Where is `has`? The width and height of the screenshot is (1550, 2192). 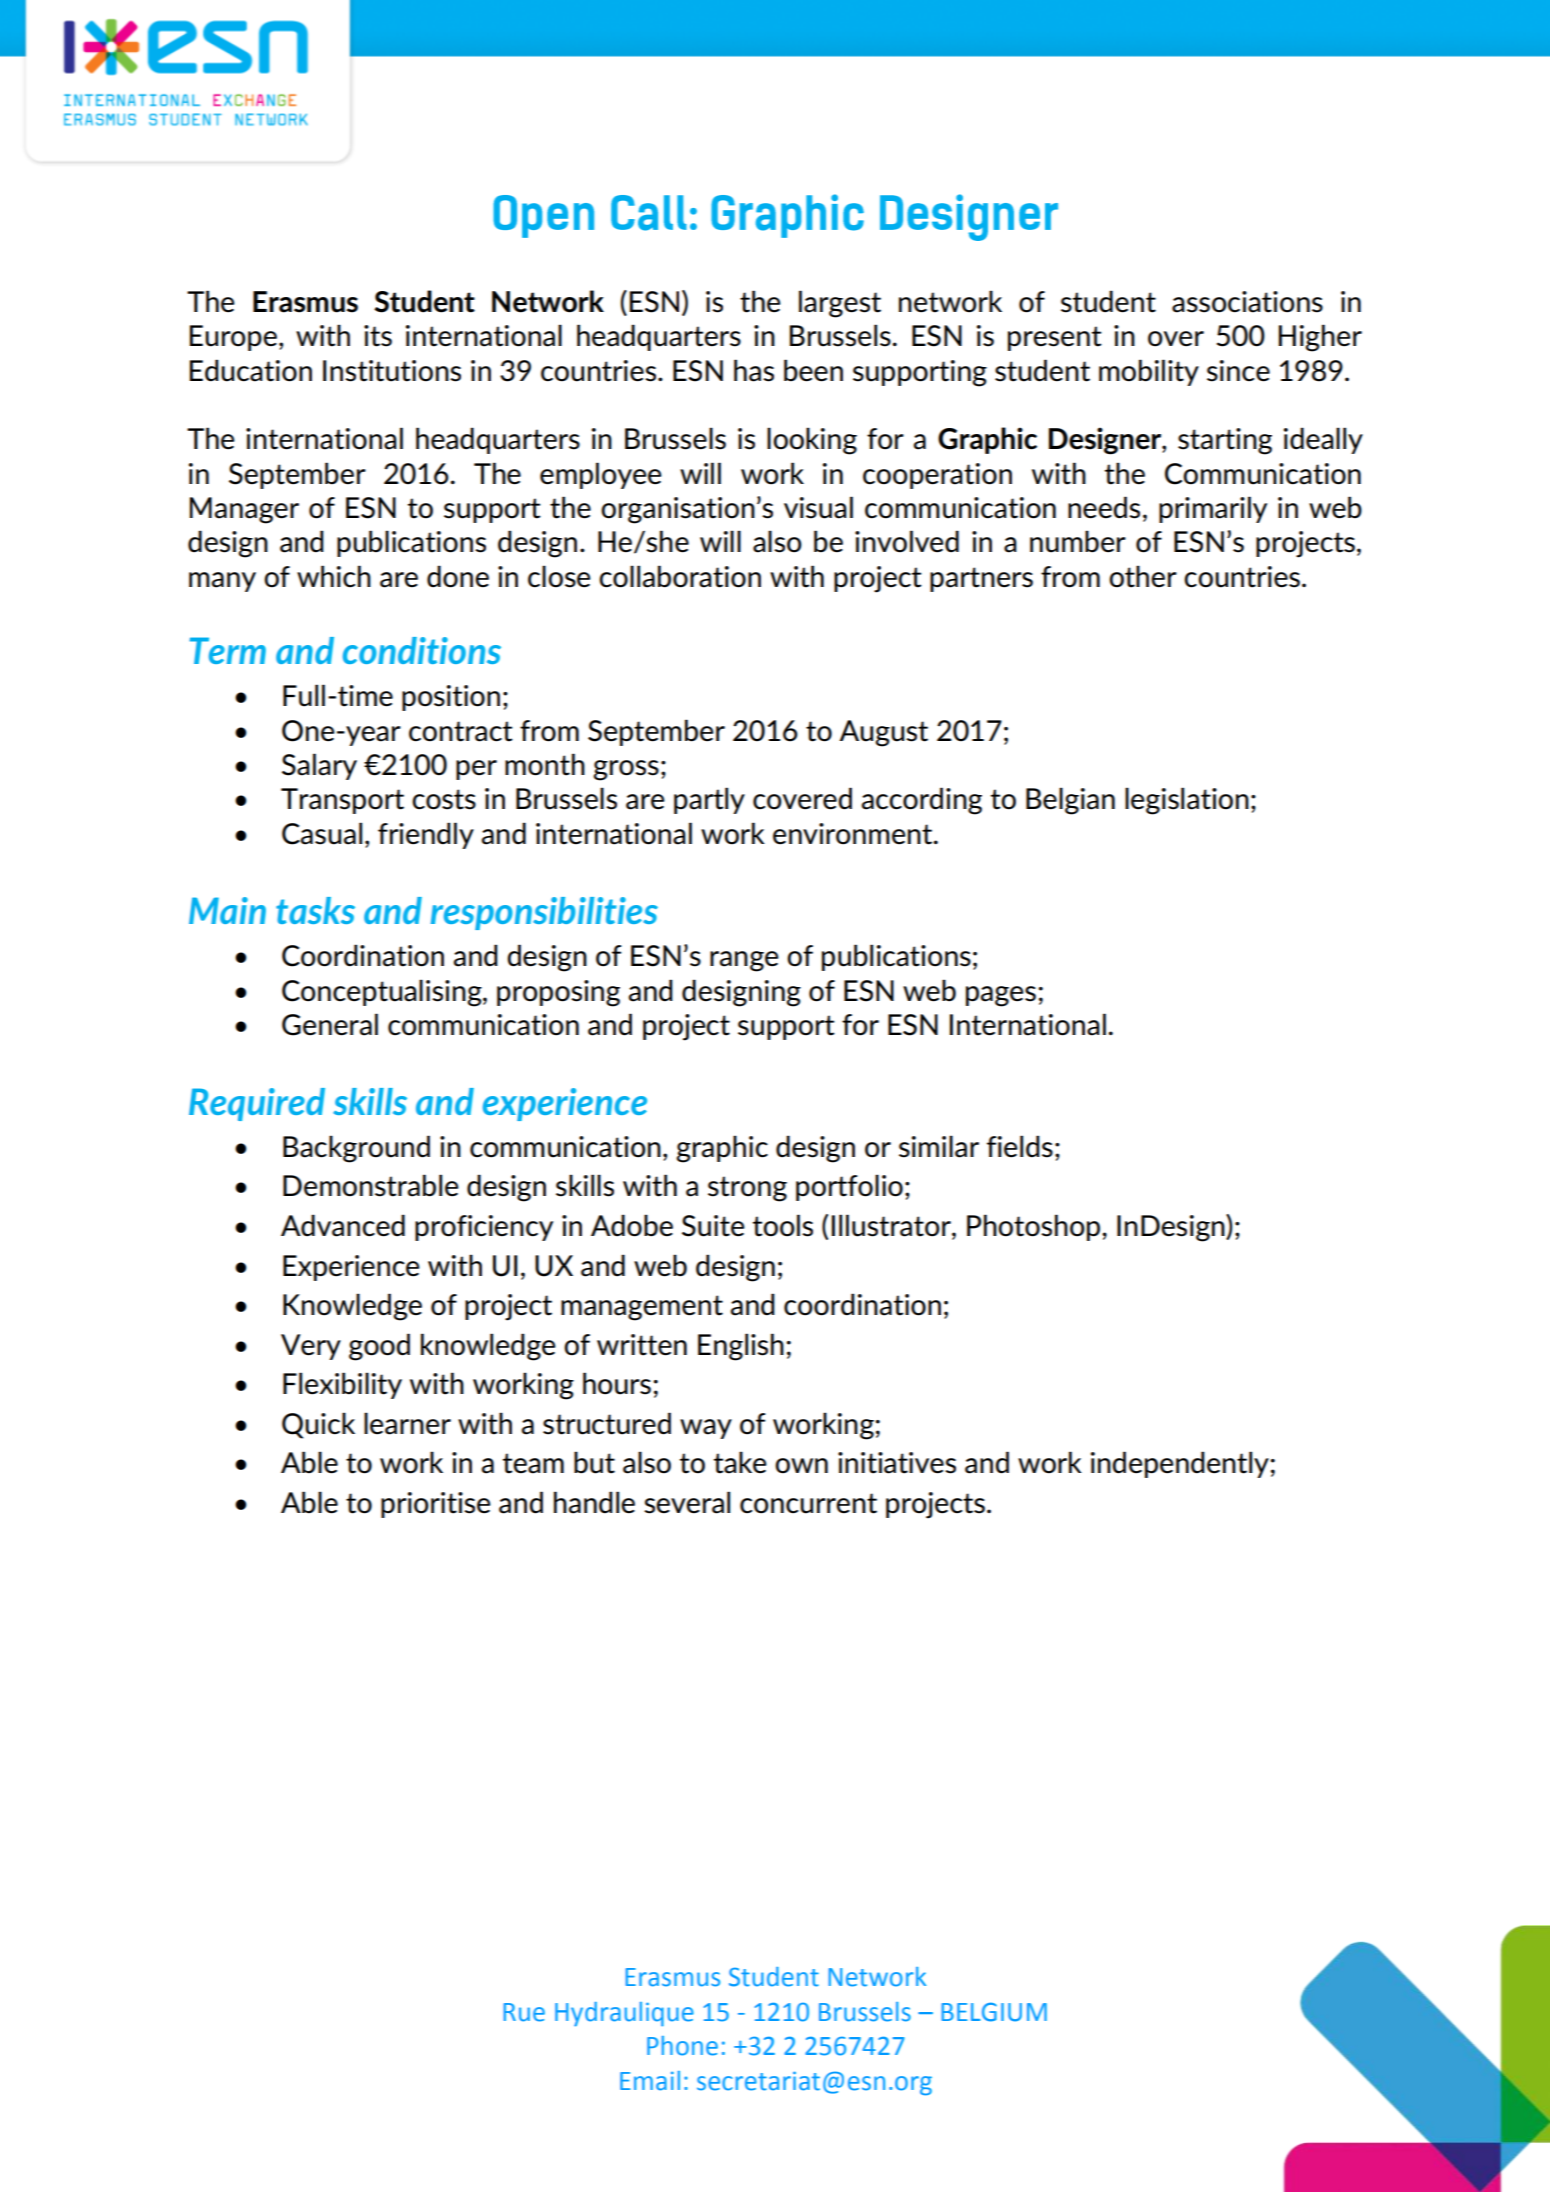 has is located at coordinates (754, 370).
